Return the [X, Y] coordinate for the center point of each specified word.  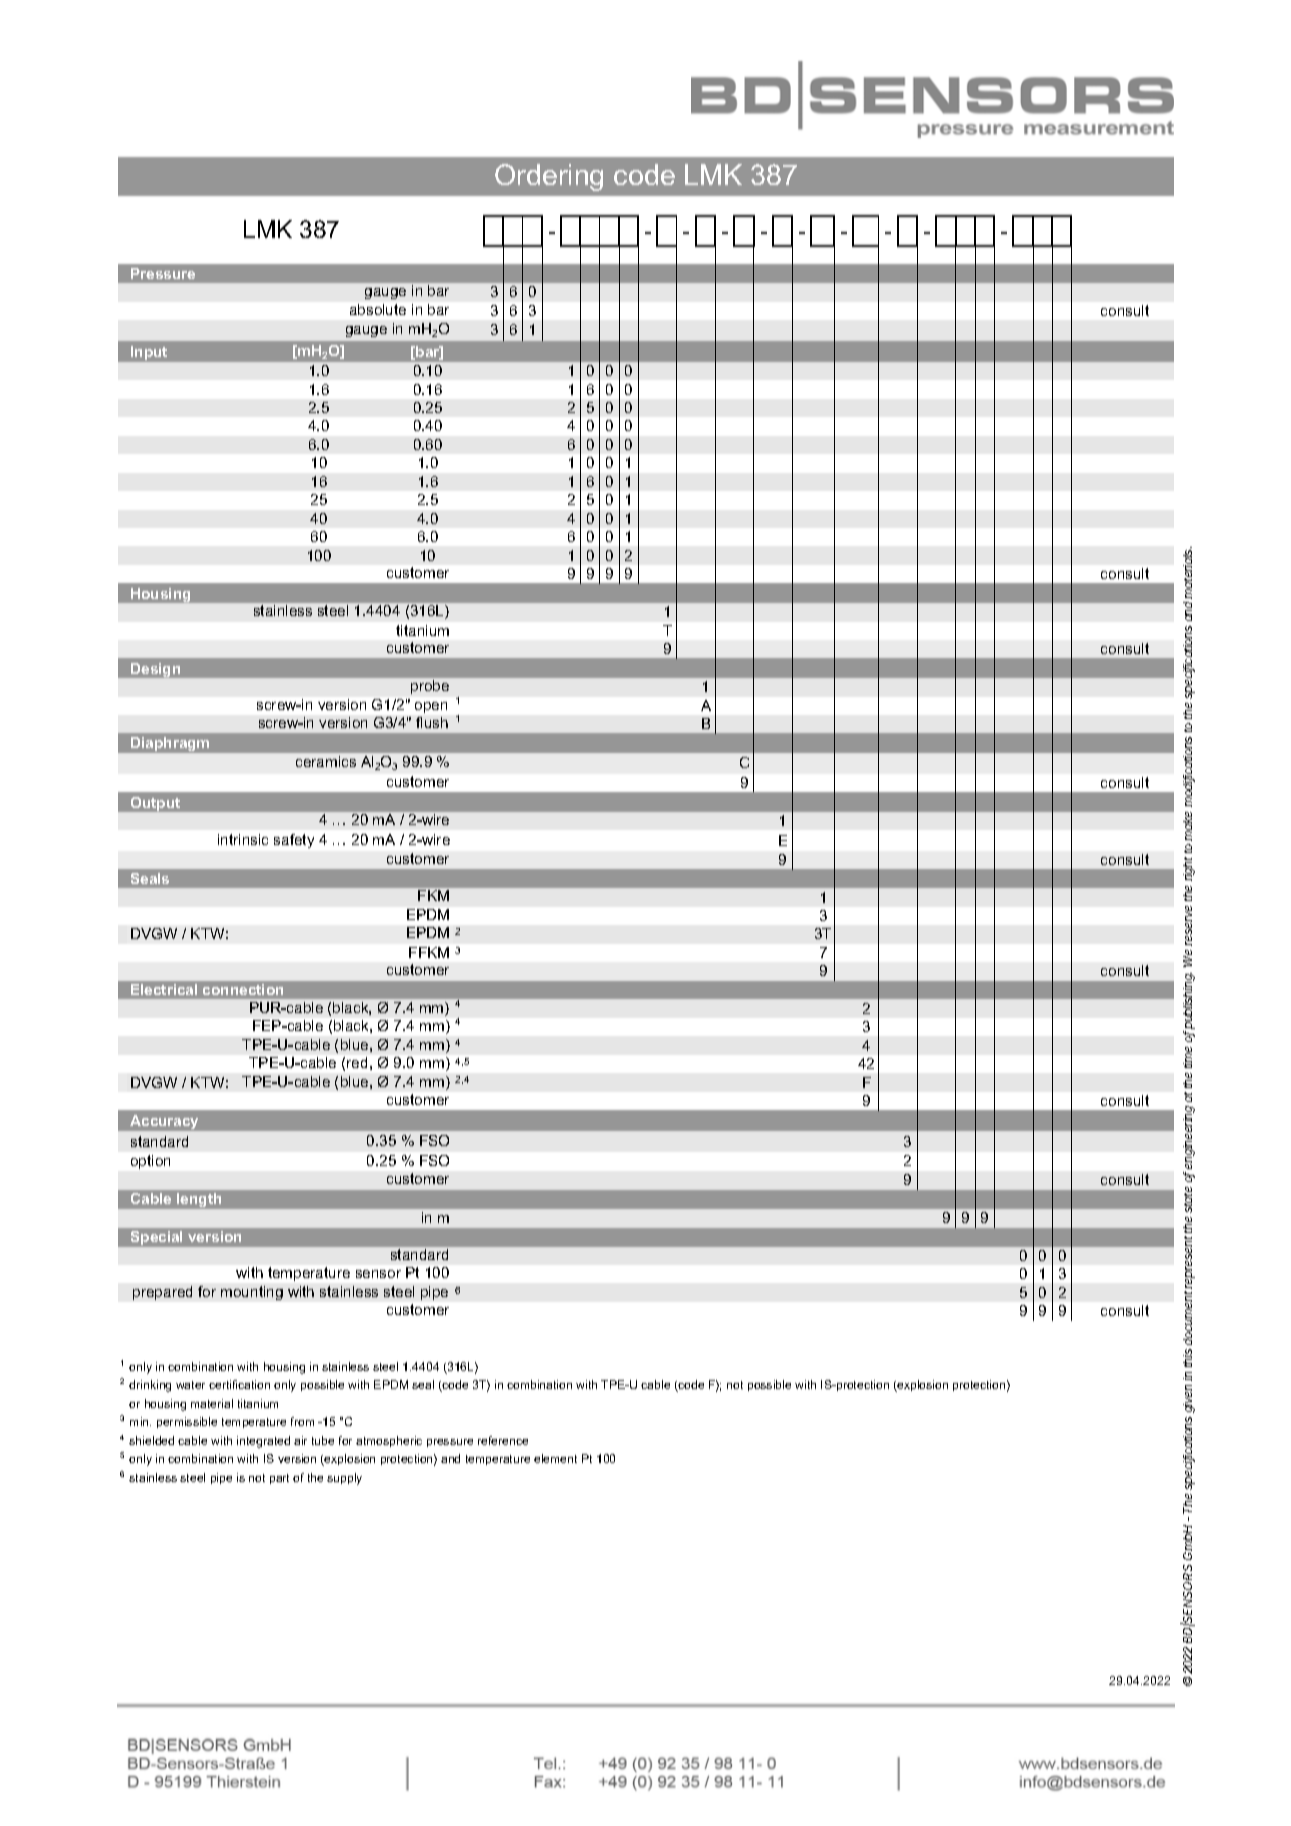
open [431, 707]
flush [432, 722]
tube [323, 1440]
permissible [187, 1422]
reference [503, 1440]
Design [155, 670]
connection [243, 989]
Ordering [549, 177]
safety [294, 841]
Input [149, 353]
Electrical [164, 989]
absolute [378, 309]
